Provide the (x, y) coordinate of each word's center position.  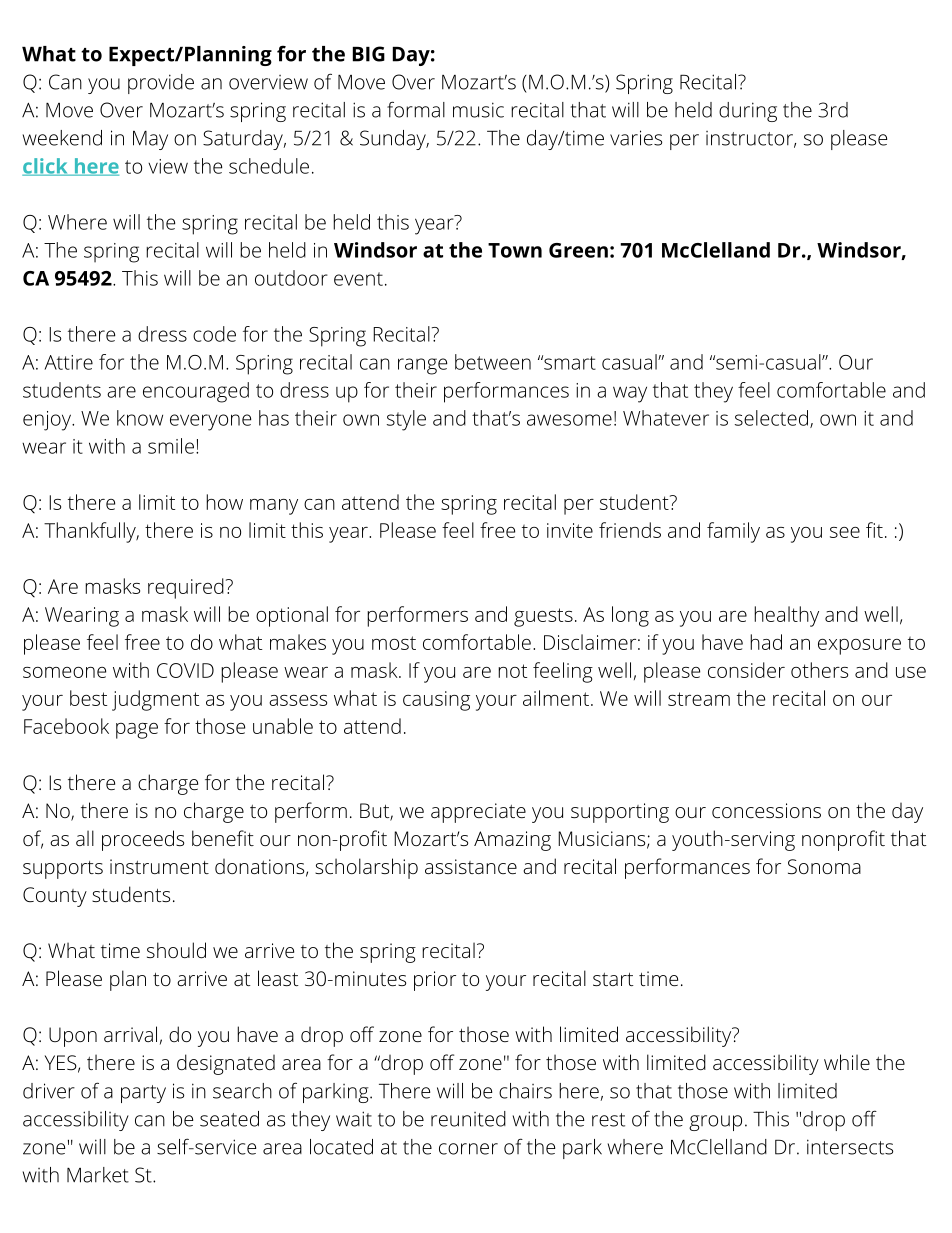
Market (98, 1175)
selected (771, 418)
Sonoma (824, 867)
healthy (786, 616)
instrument (159, 866)
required (186, 588)
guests (543, 617)
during (748, 112)
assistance (471, 866)
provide (161, 84)
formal (416, 109)
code (214, 334)
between (493, 362)
